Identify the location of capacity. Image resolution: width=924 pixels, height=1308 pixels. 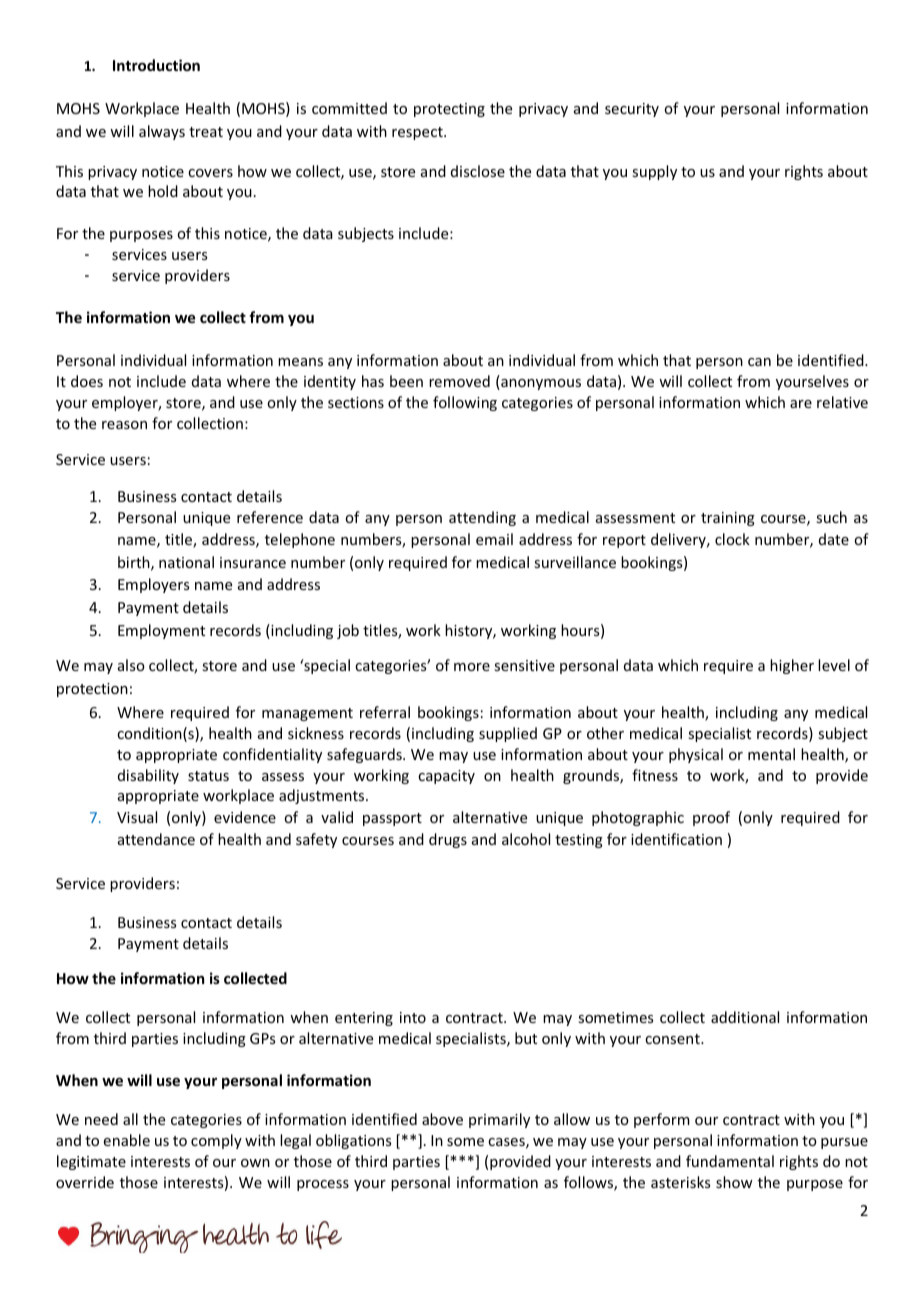
(446, 777).
